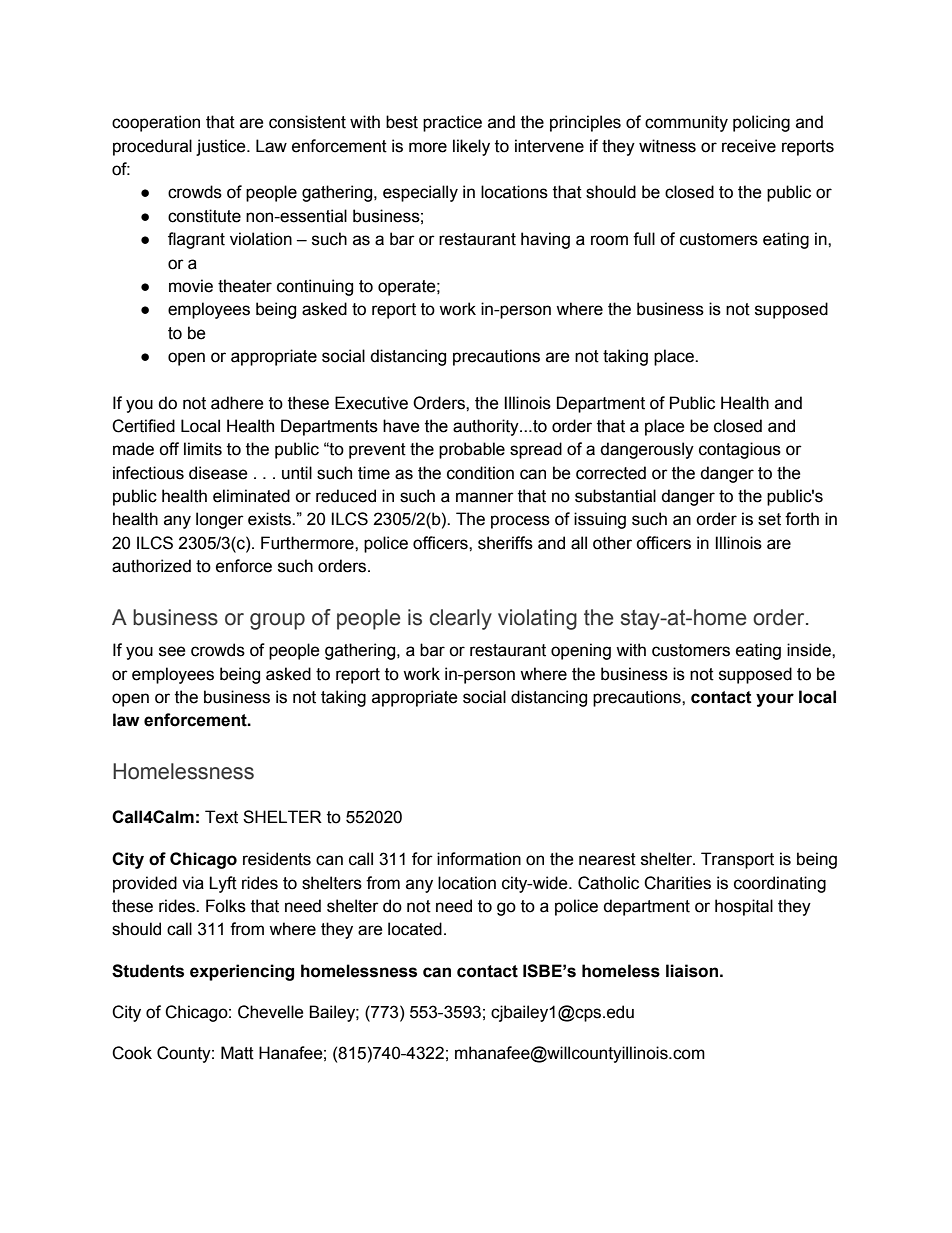 Image resolution: width=952 pixels, height=1233 pixels. What do you see at coordinates (222, 147) in the screenshot?
I see `justice` at bounding box center [222, 147].
